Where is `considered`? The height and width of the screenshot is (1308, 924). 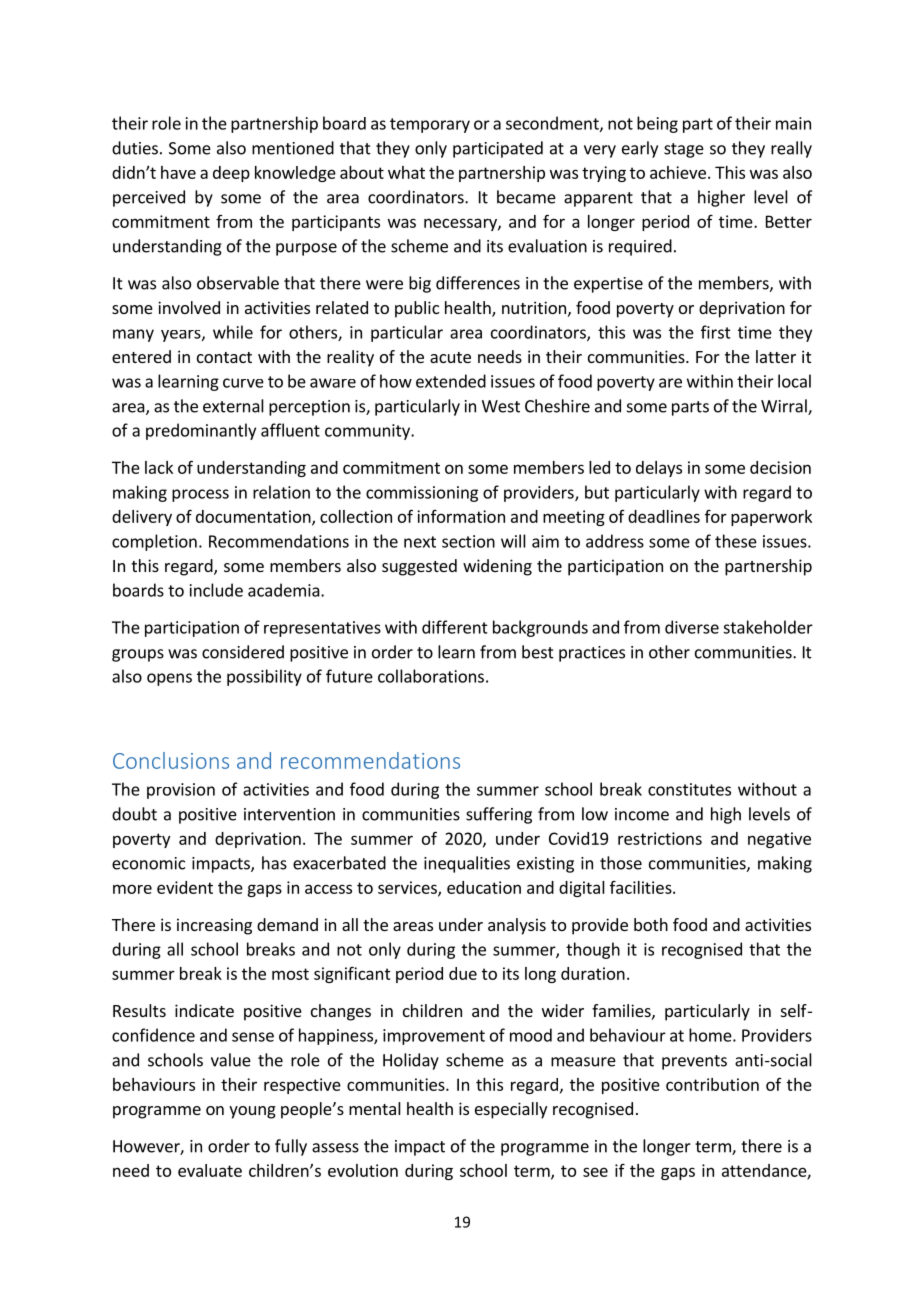 considered is located at coordinates (243, 652).
